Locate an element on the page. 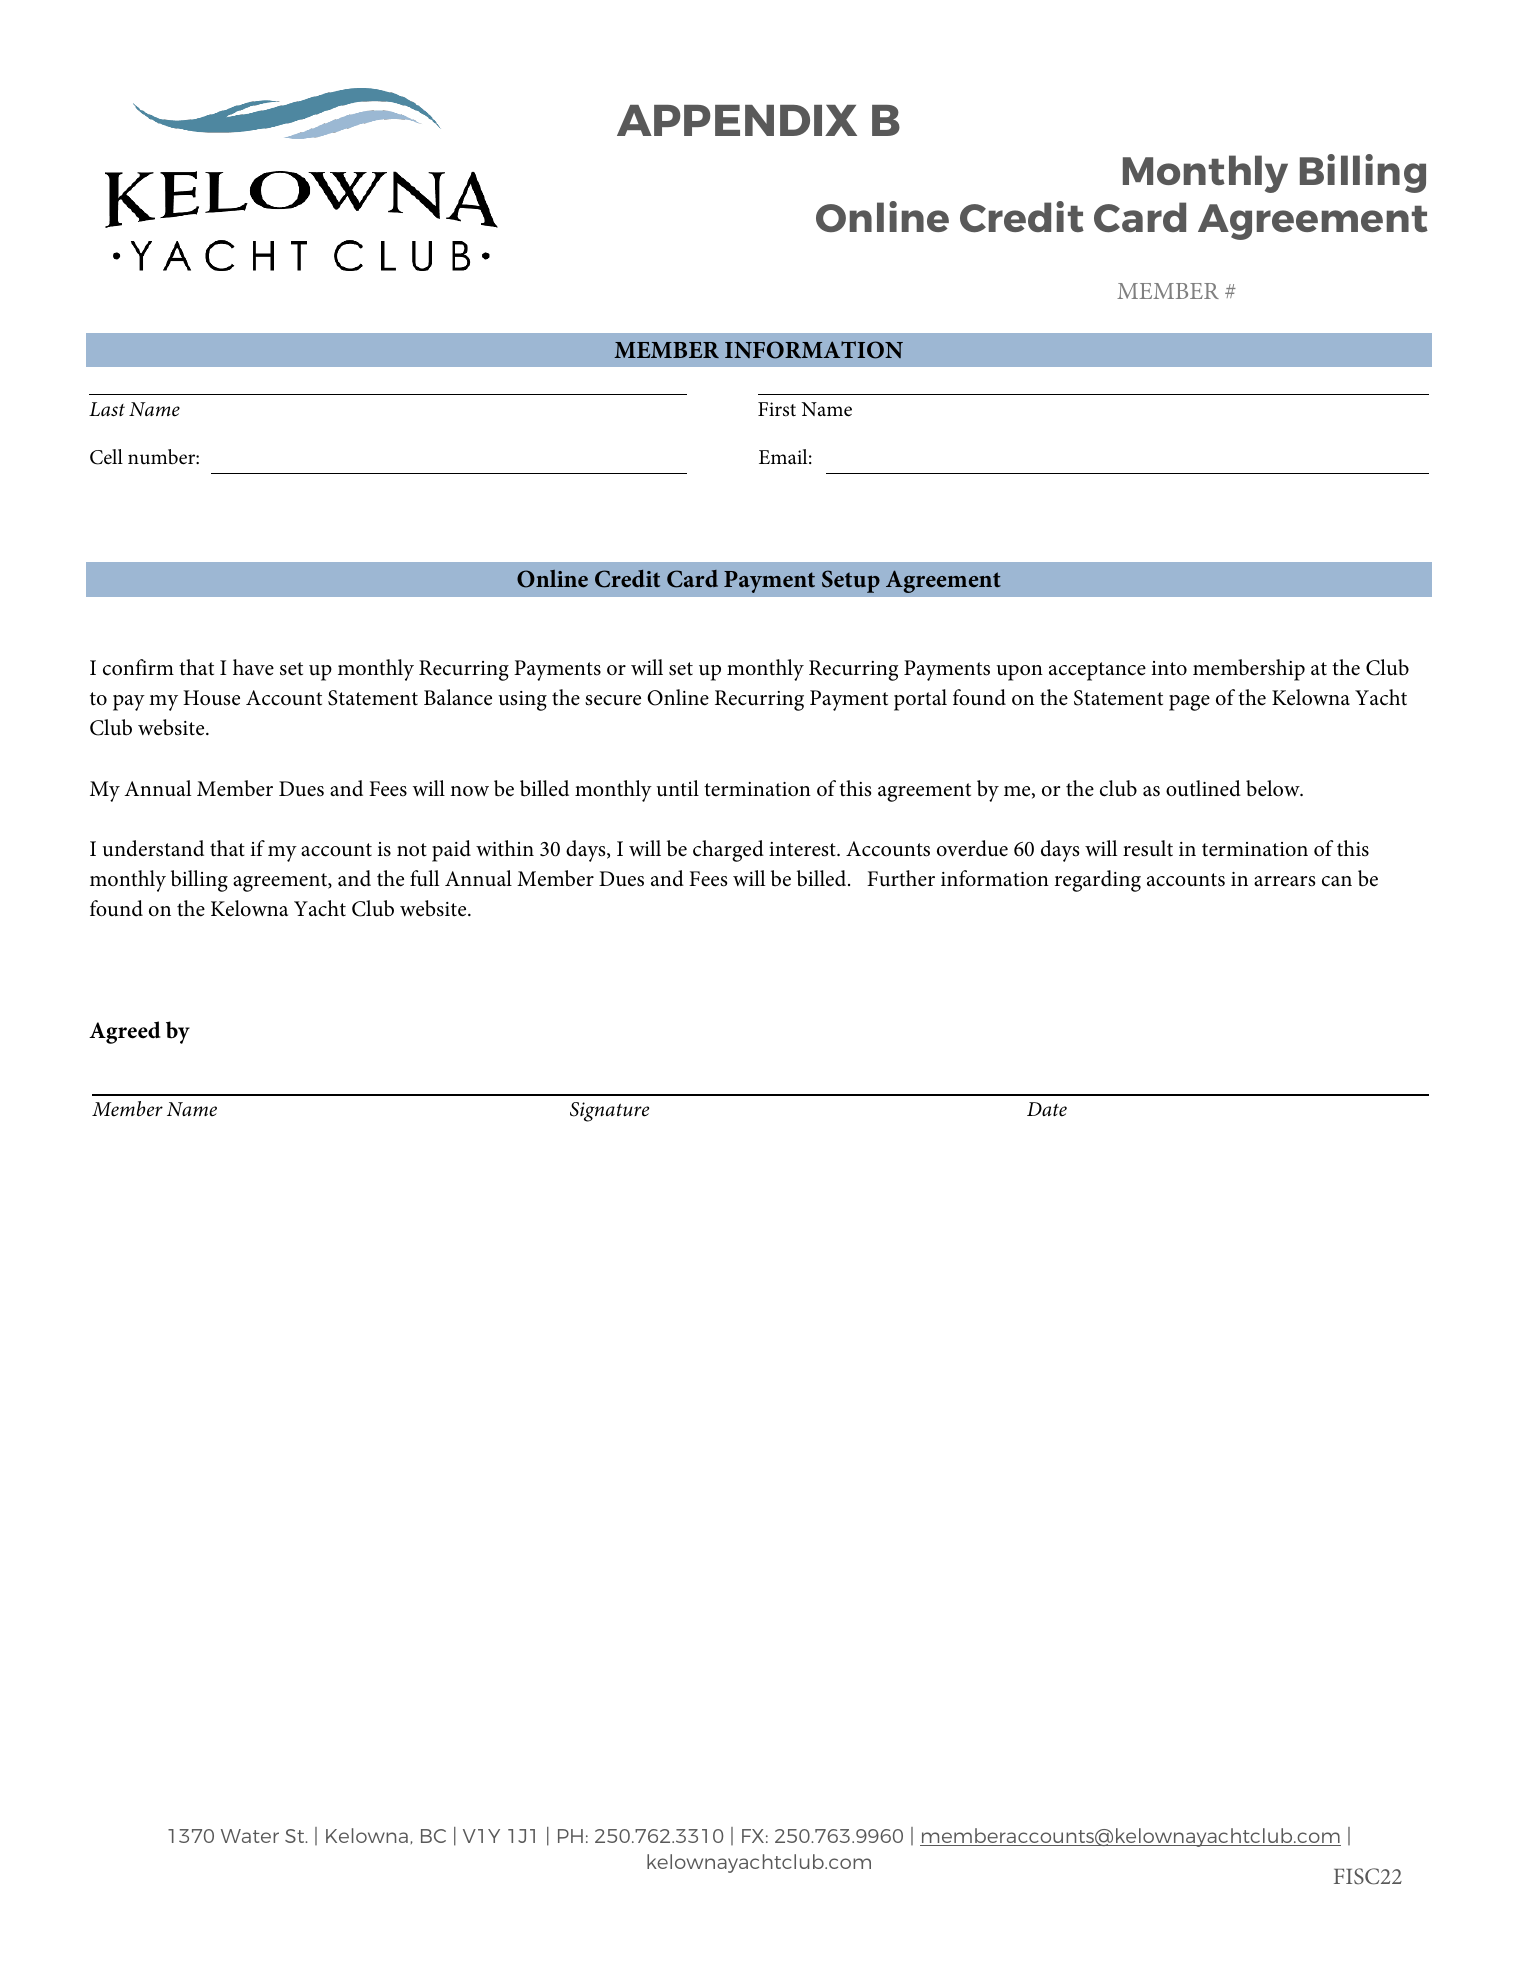  arrears is located at coordinates (1284, 881).
